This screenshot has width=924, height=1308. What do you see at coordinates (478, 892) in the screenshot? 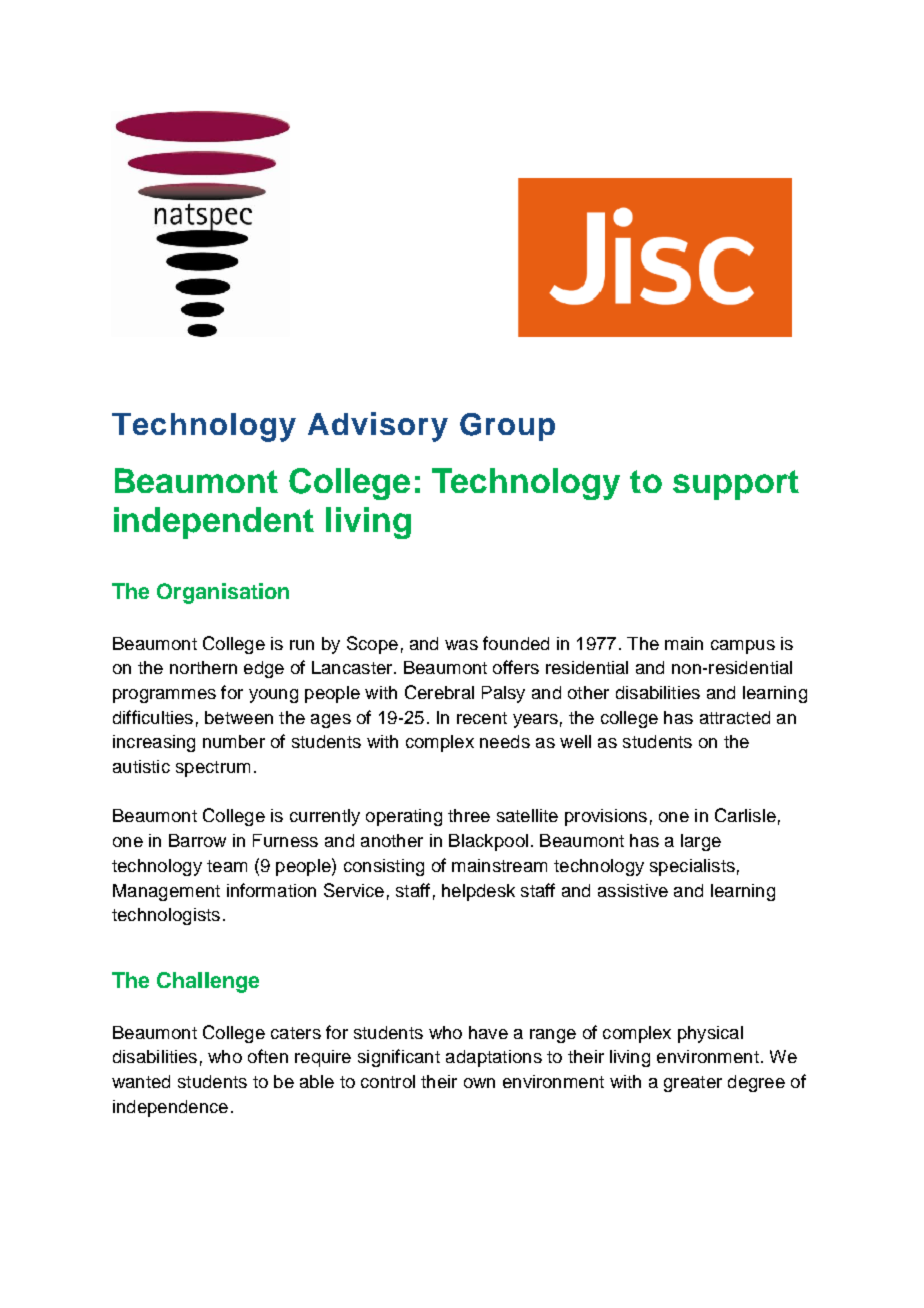
I see `helpdesk` at bounding box center [478, 892].
